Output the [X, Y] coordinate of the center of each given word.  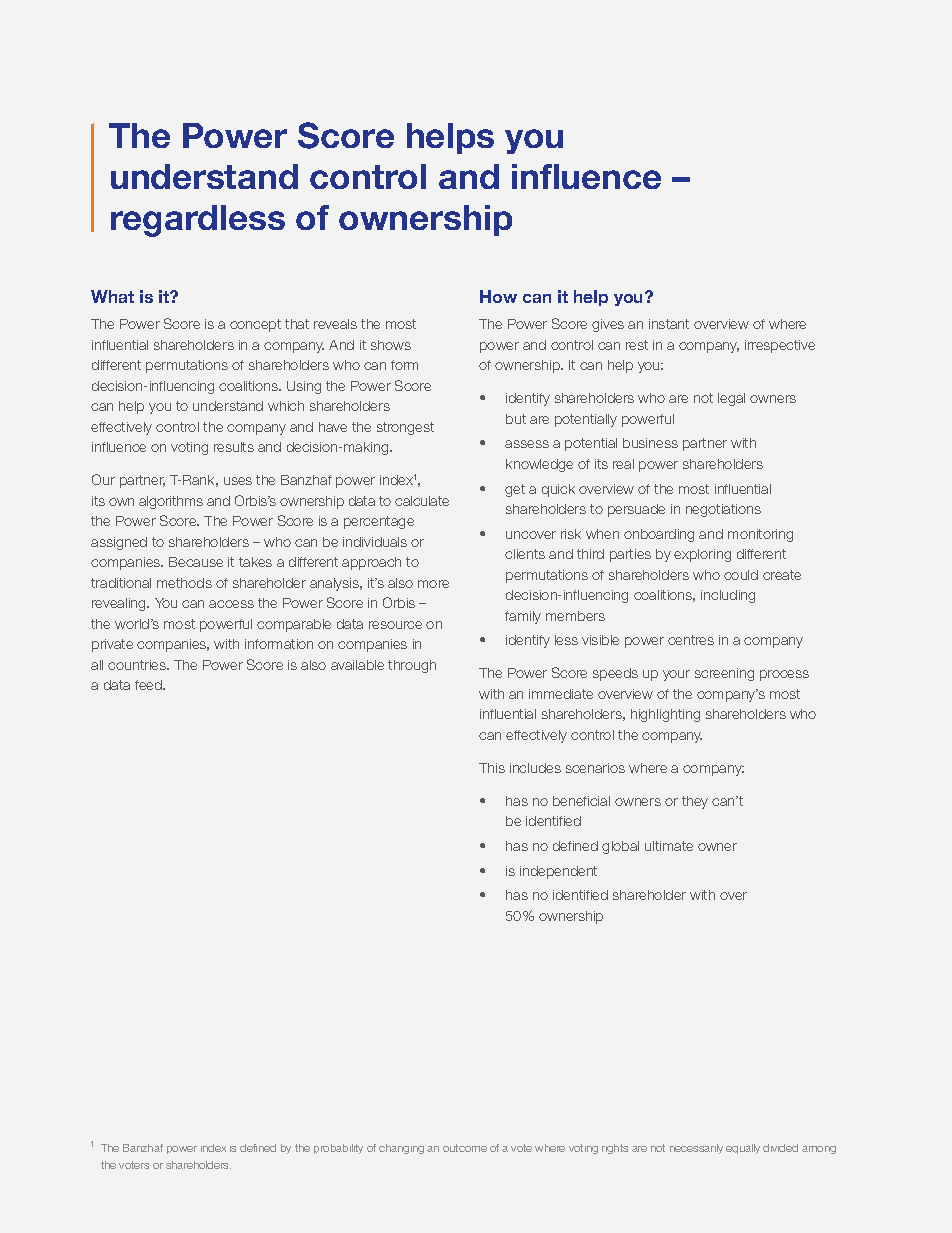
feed [149, 685]
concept [255, 325]
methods [184, 583]
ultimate [669, 846]
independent [558, 872]
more [433, 584]
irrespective [780, 346]
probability [338, 1149]
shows [391, 345]
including [728, 596]
